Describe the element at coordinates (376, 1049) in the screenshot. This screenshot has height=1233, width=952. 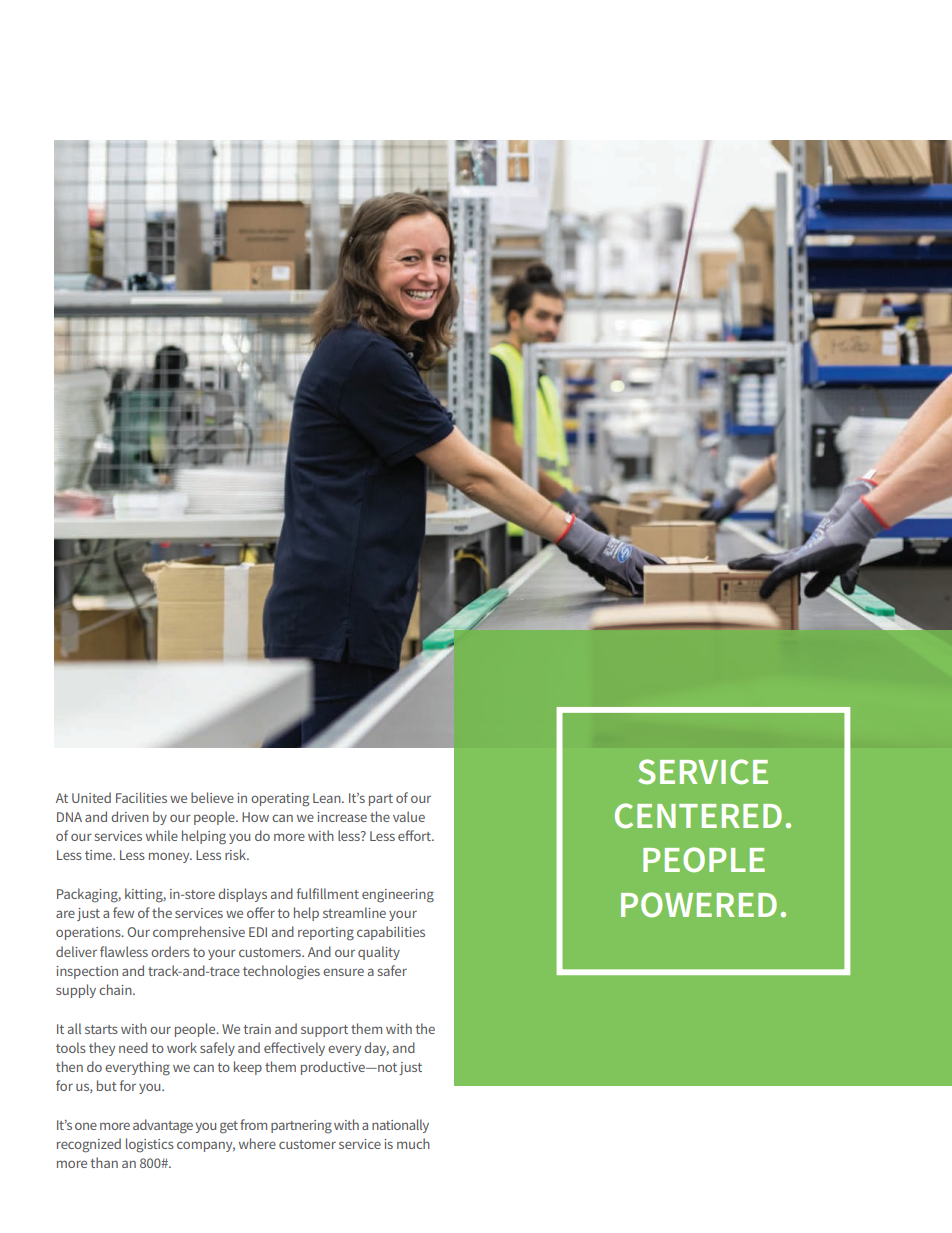
I see `day` at that location.
